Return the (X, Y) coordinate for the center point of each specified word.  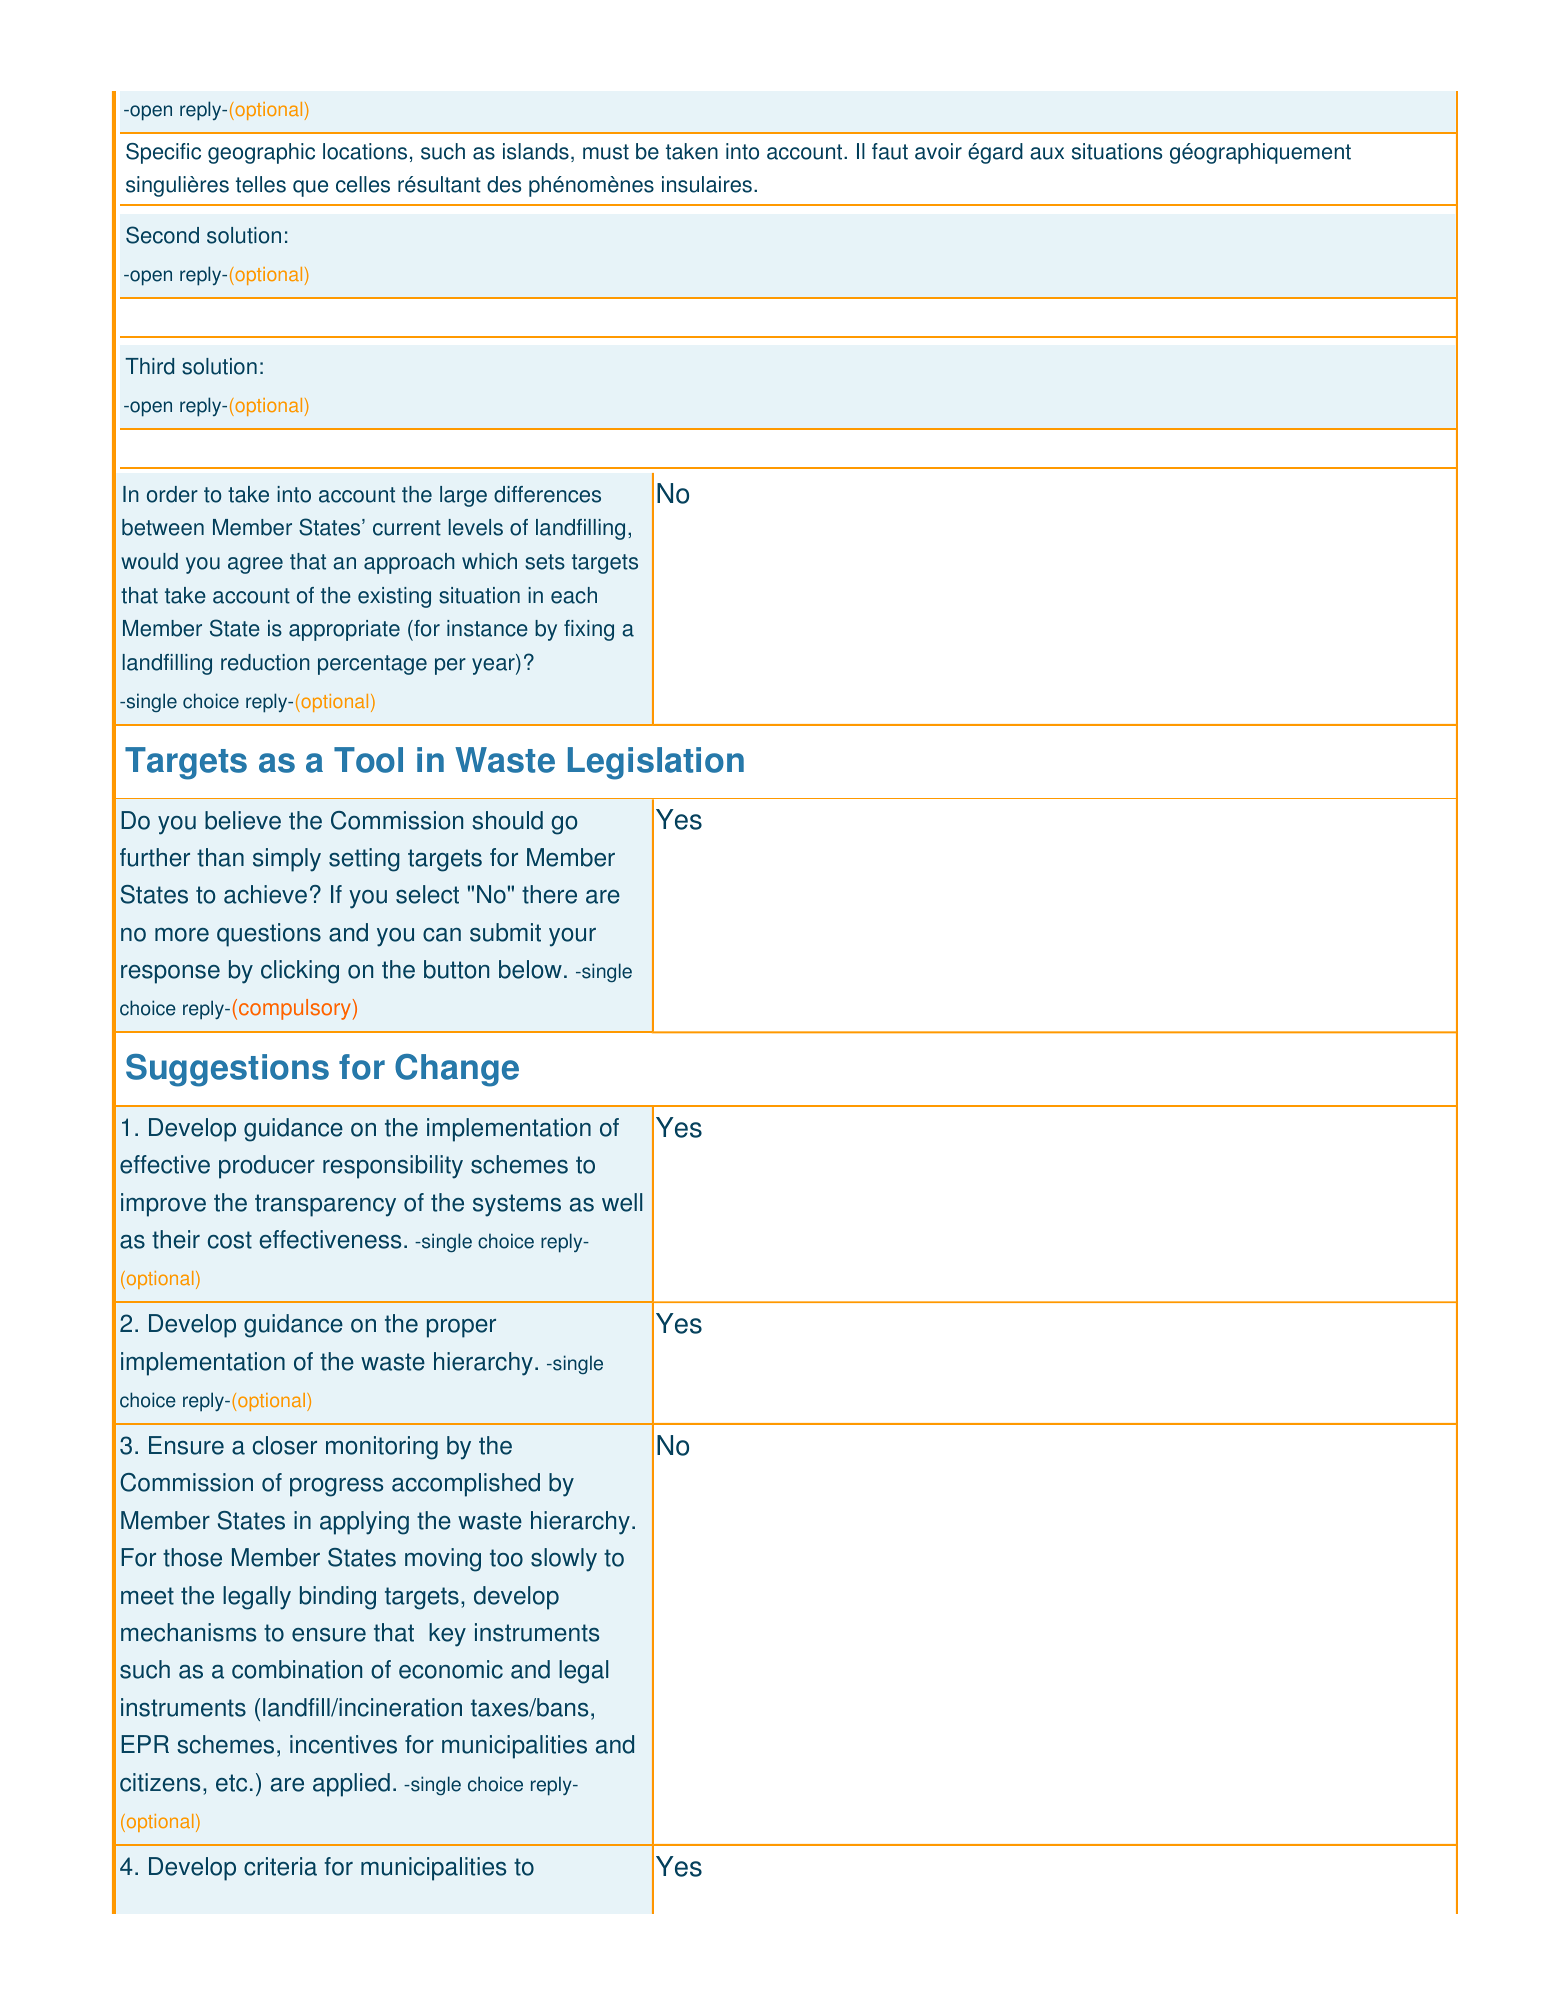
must (606, 152)
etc (231, 1783)
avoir (938, 151)
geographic (261, 153)
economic (451, 1669)
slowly (564, 1560)
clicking (300, 972)
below (530, 969)
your (572, 937)
